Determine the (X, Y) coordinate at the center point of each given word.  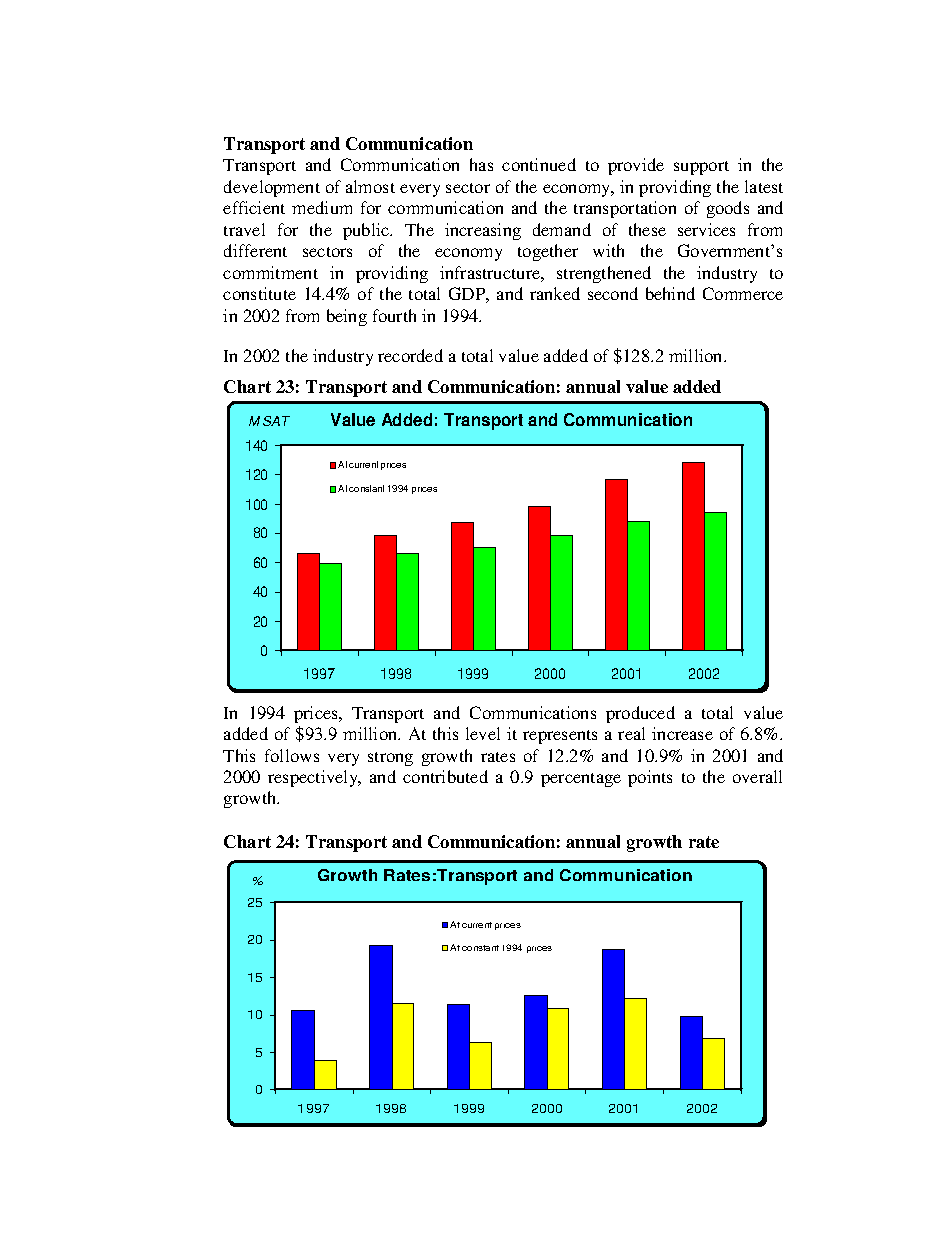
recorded (410, 355)
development (272, 188)
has (481, 164)
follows (292, 755)
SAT (276, 421)
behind (670, 293)
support (701, 168)
